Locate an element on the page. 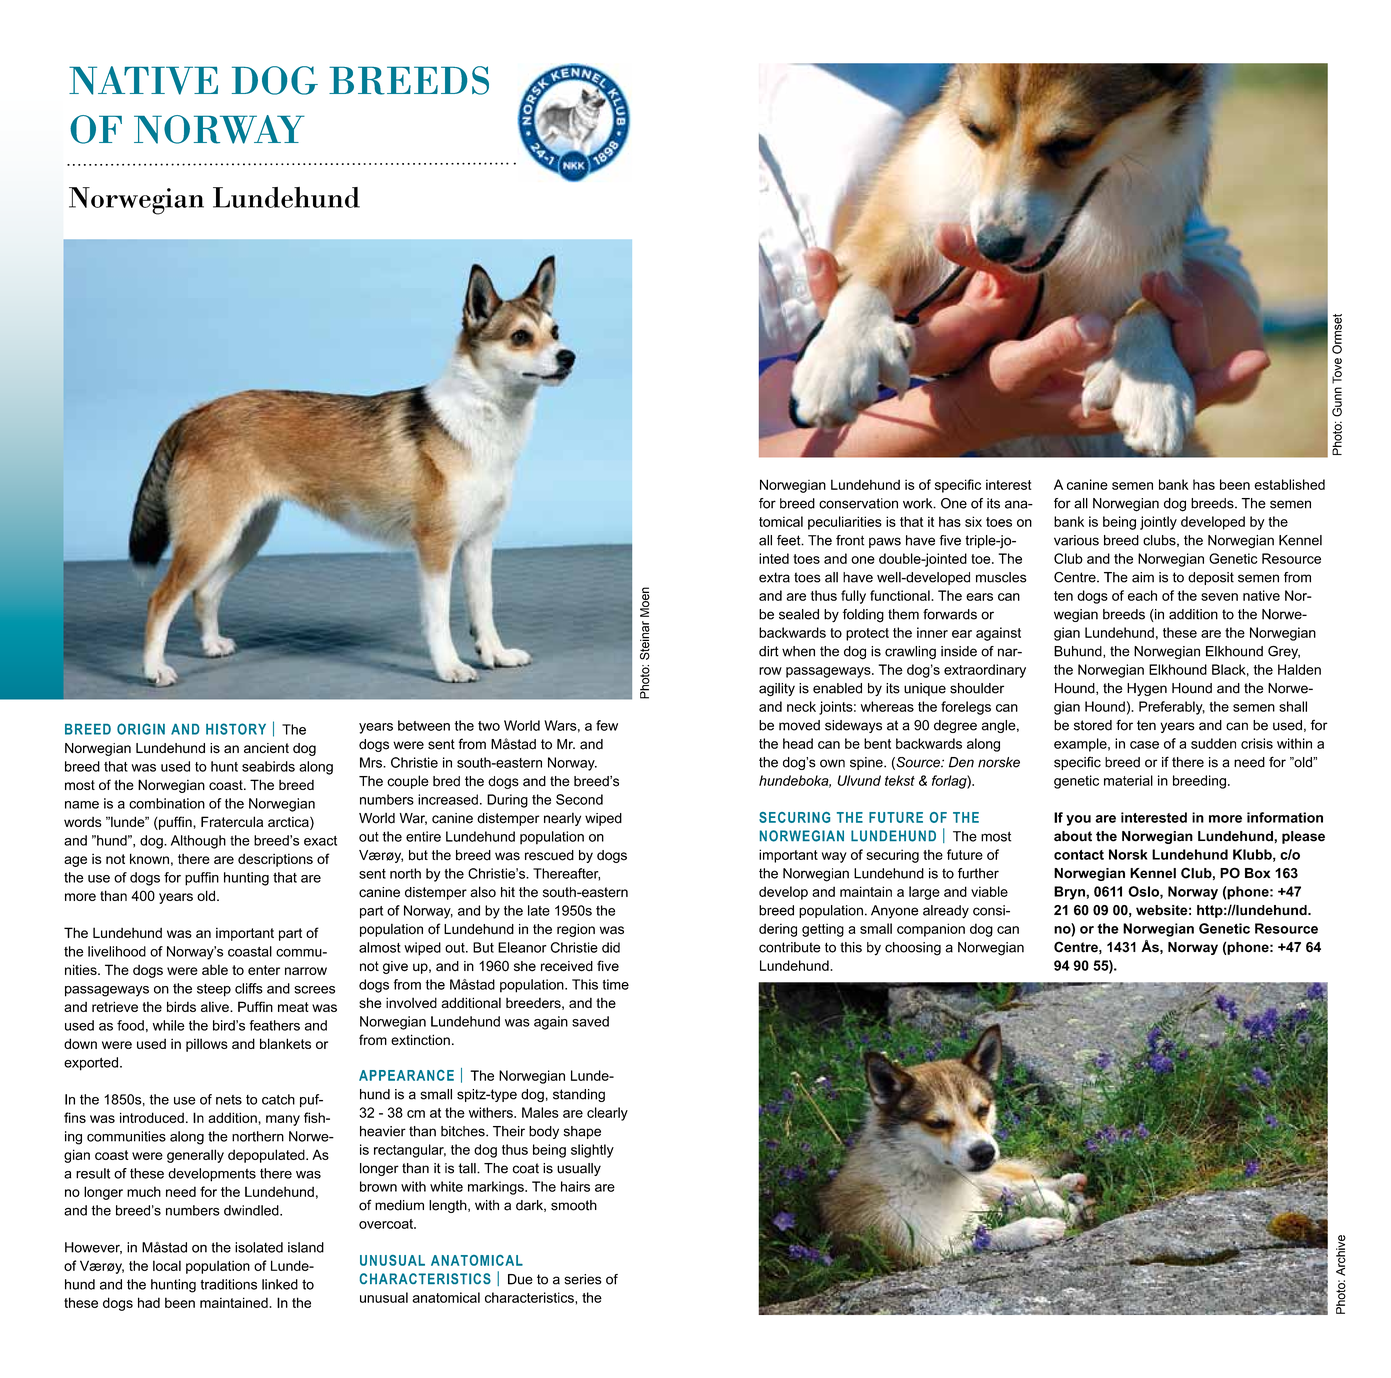  combination is located at coordinates (167, 803).
